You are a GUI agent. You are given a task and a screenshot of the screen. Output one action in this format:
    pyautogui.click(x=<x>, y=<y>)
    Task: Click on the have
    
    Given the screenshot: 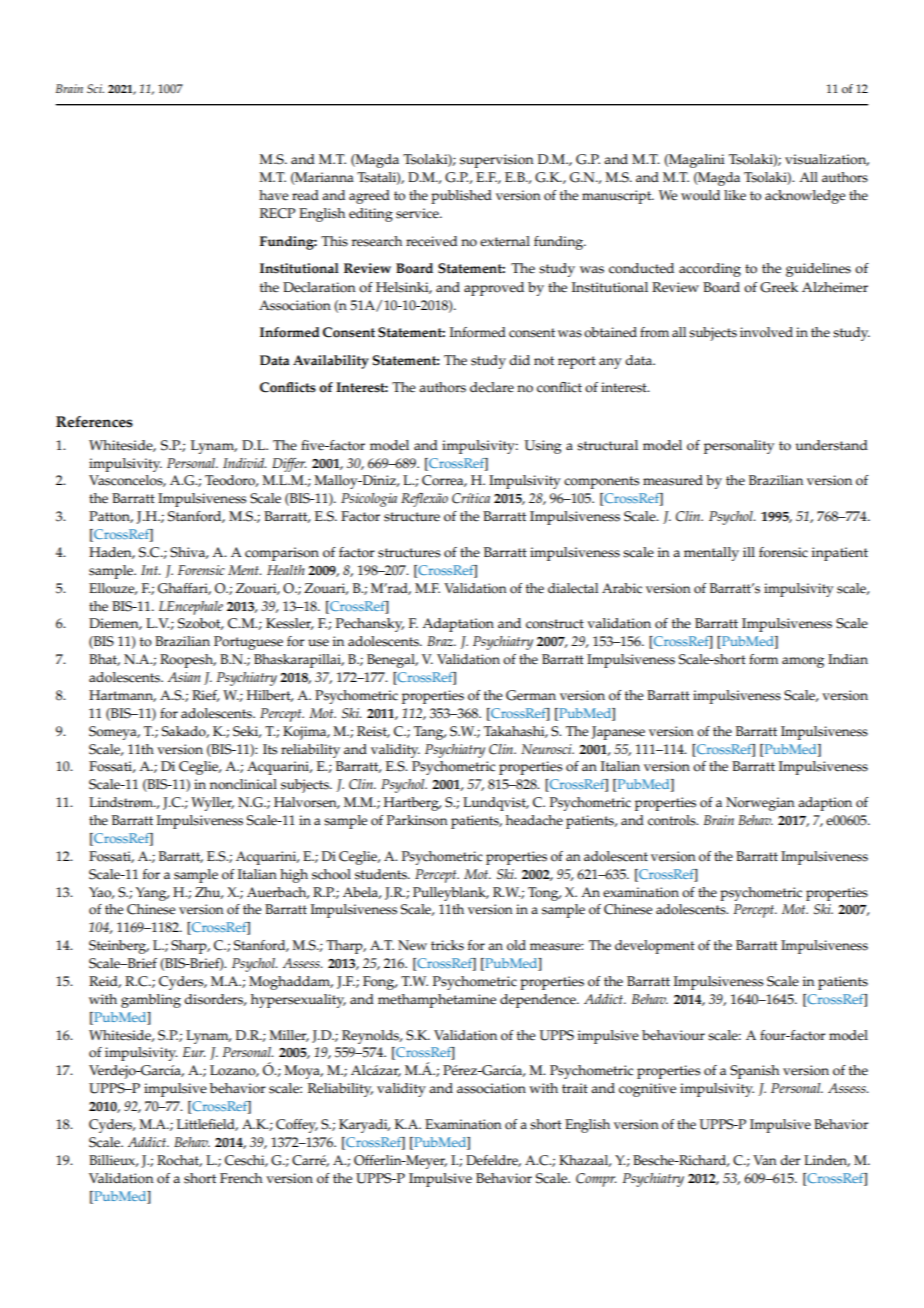 What is the action you would take?
    pyautogui.click(x=273, y=195)
